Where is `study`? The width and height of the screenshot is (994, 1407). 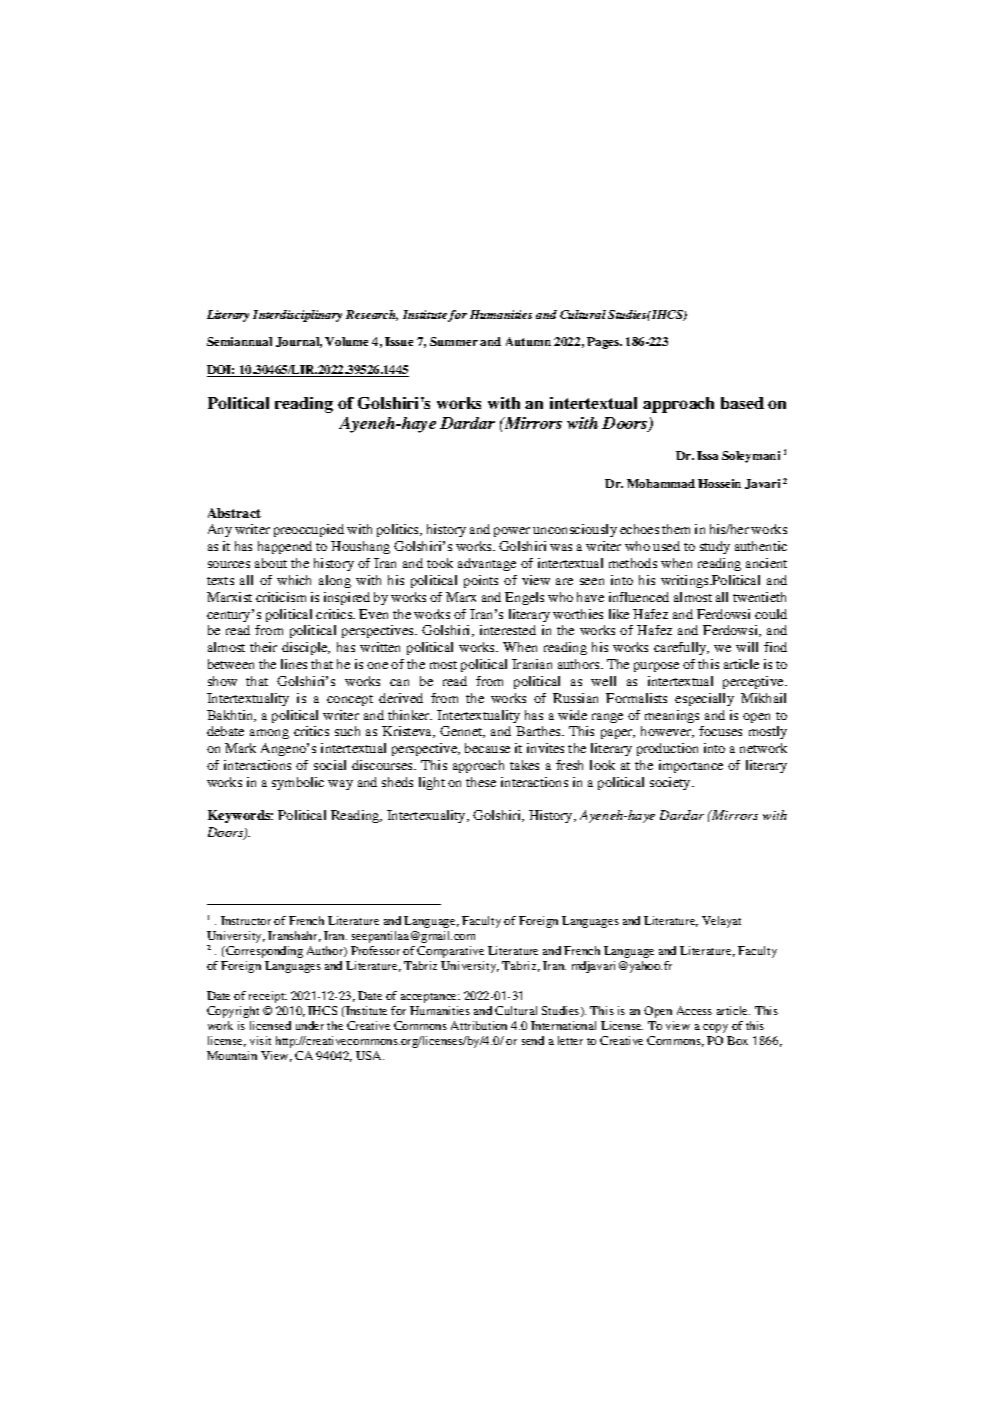
study is located at coordinates (715, 547).
